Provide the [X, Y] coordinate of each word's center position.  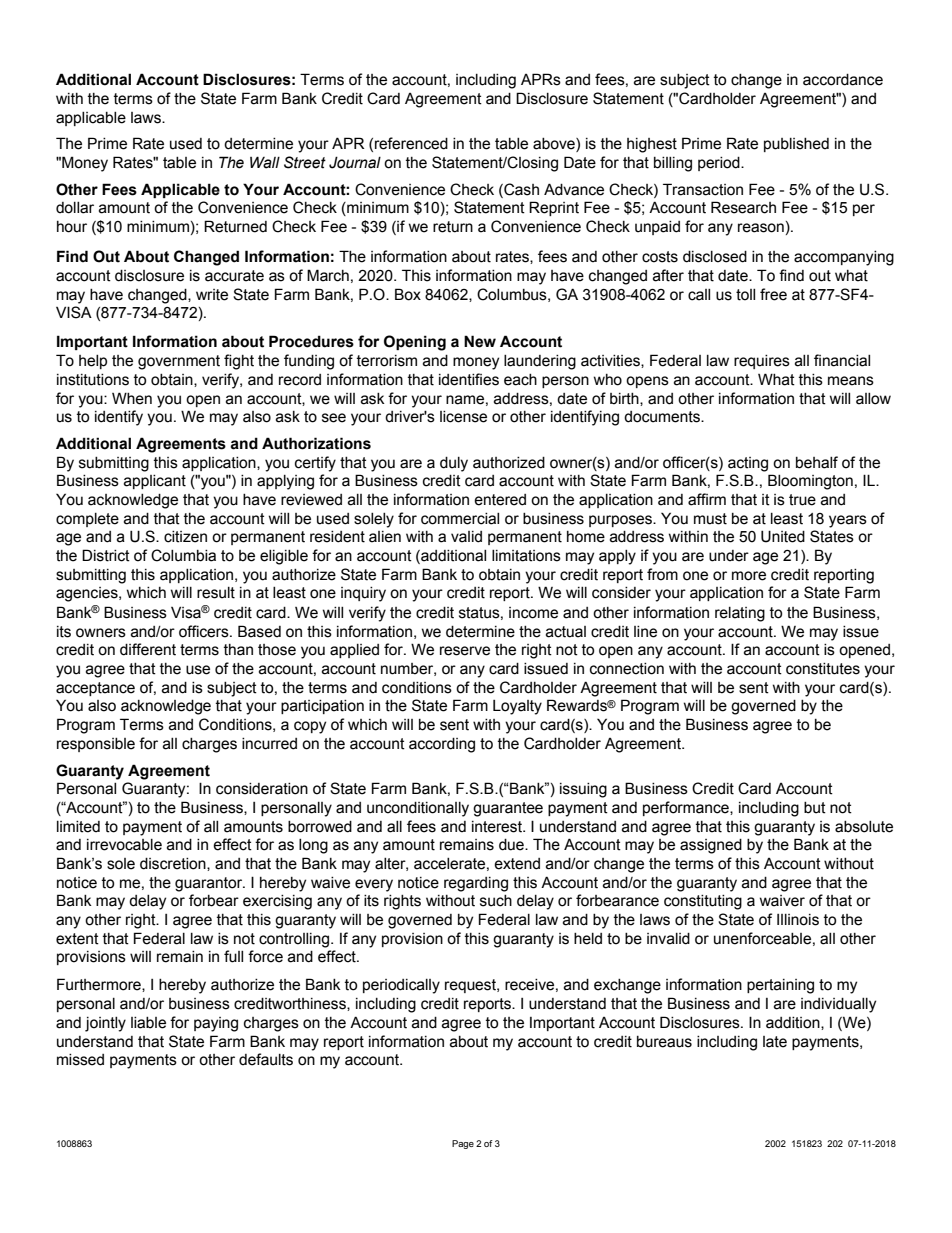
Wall [265, 162]
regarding [476, 884]
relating [740, 614]
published [796, 145]
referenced [411, 143]
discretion [174, 864]
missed [80, 1060]
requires [762, 362]
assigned [711, 846]
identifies [469, 379]
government [179, 362]
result [216, 593]
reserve [465, 651]
